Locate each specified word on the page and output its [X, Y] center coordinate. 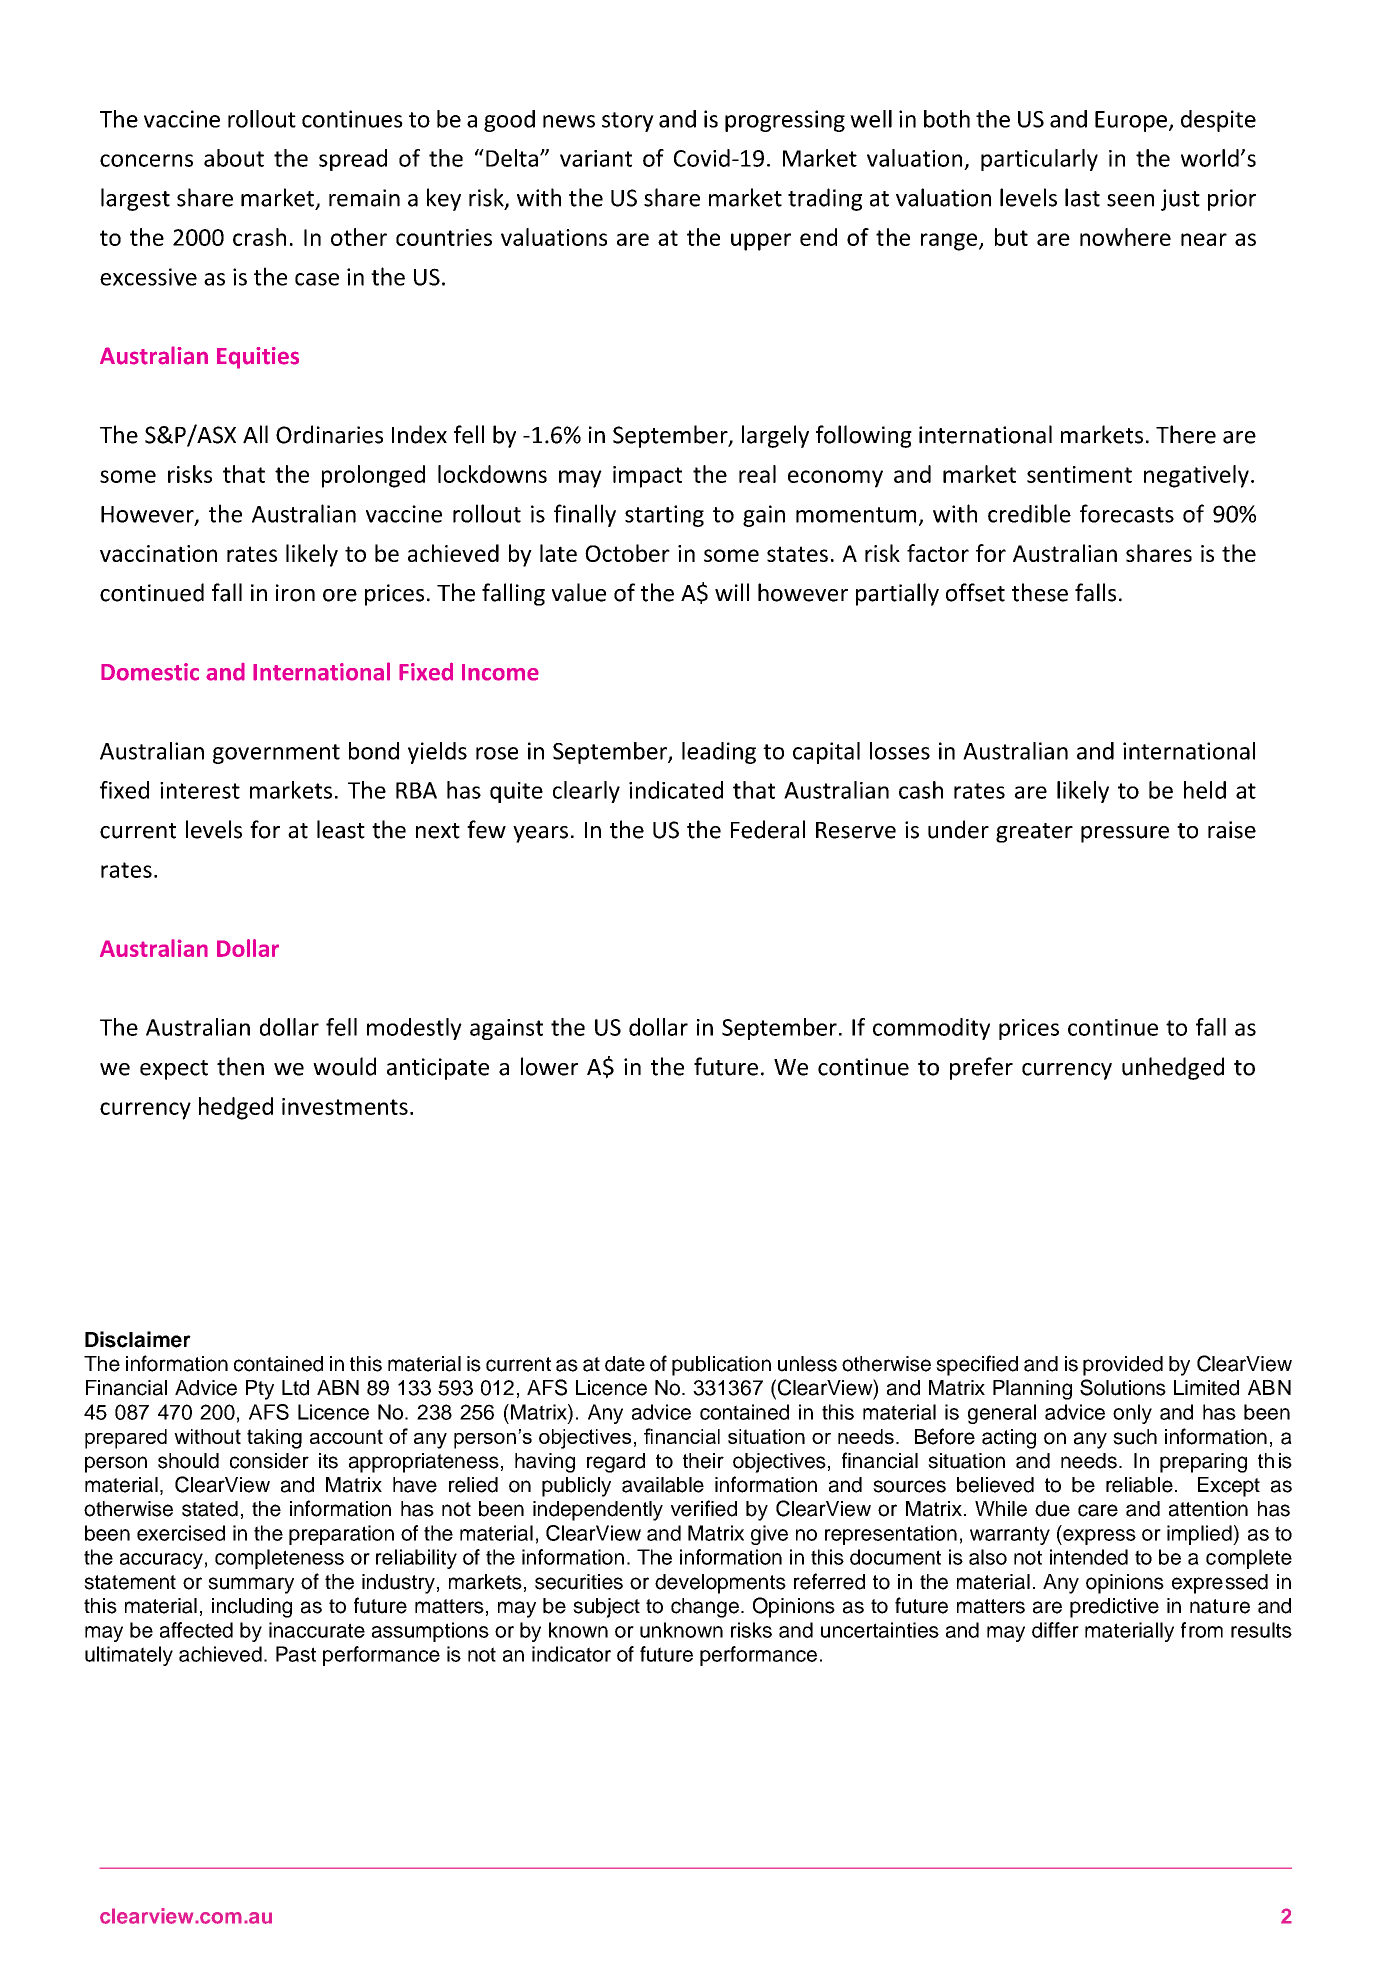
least [341, 829]
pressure [1125, 834]
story [628, 122]
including [252, 1608]
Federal [768, 829]
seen [1130, 200]
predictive [1114, 1608]
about [234, 158]
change [706, 1608]
